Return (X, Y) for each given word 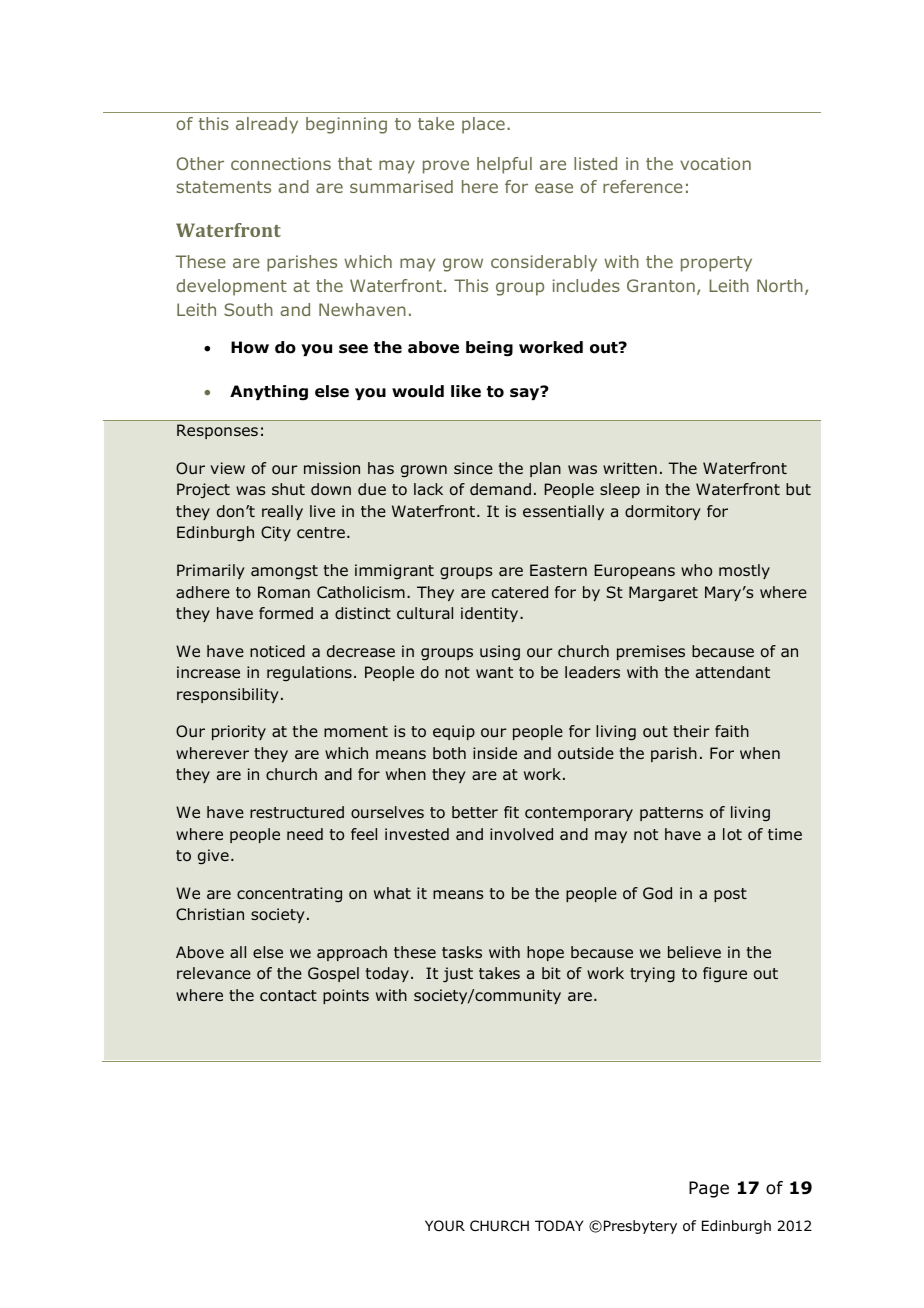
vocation (715, 163)
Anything (269, 393)
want (494, 672)
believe (694, 952)
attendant (733, 672)
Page (709, 1189)
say (526, 393)
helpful (504, 165)
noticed (277, 651)
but (798, 489)
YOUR (445, 1226)
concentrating (289, 894)
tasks (462, 952)
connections (281, 163)
